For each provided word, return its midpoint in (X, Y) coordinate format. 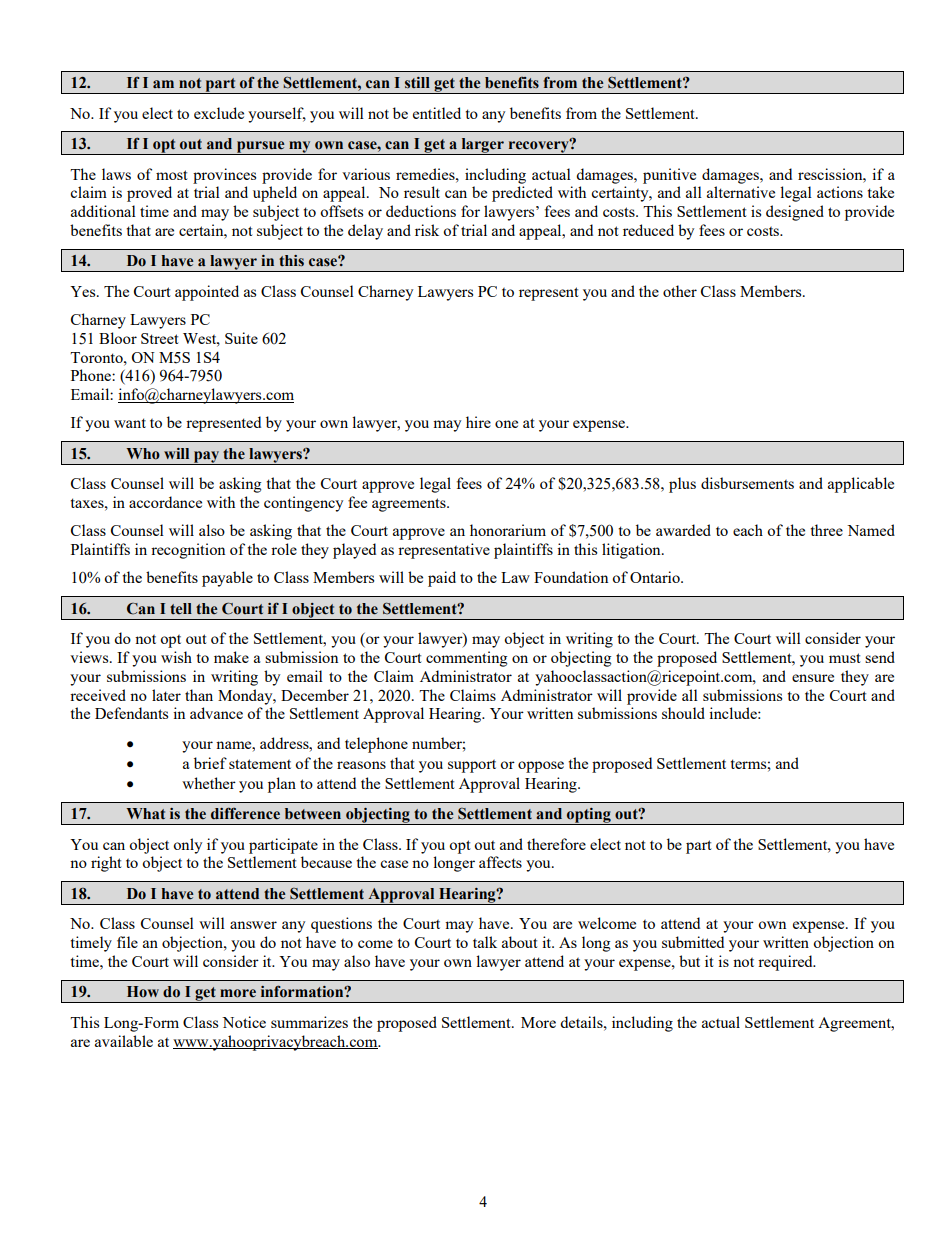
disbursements (747, 483)
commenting (466, 659)
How (143, 992)
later (166, 695)
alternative (741, 192)
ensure (813, 678)
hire (478, 422)
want (130, 423)
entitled (437, 113)
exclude (219, 113)
